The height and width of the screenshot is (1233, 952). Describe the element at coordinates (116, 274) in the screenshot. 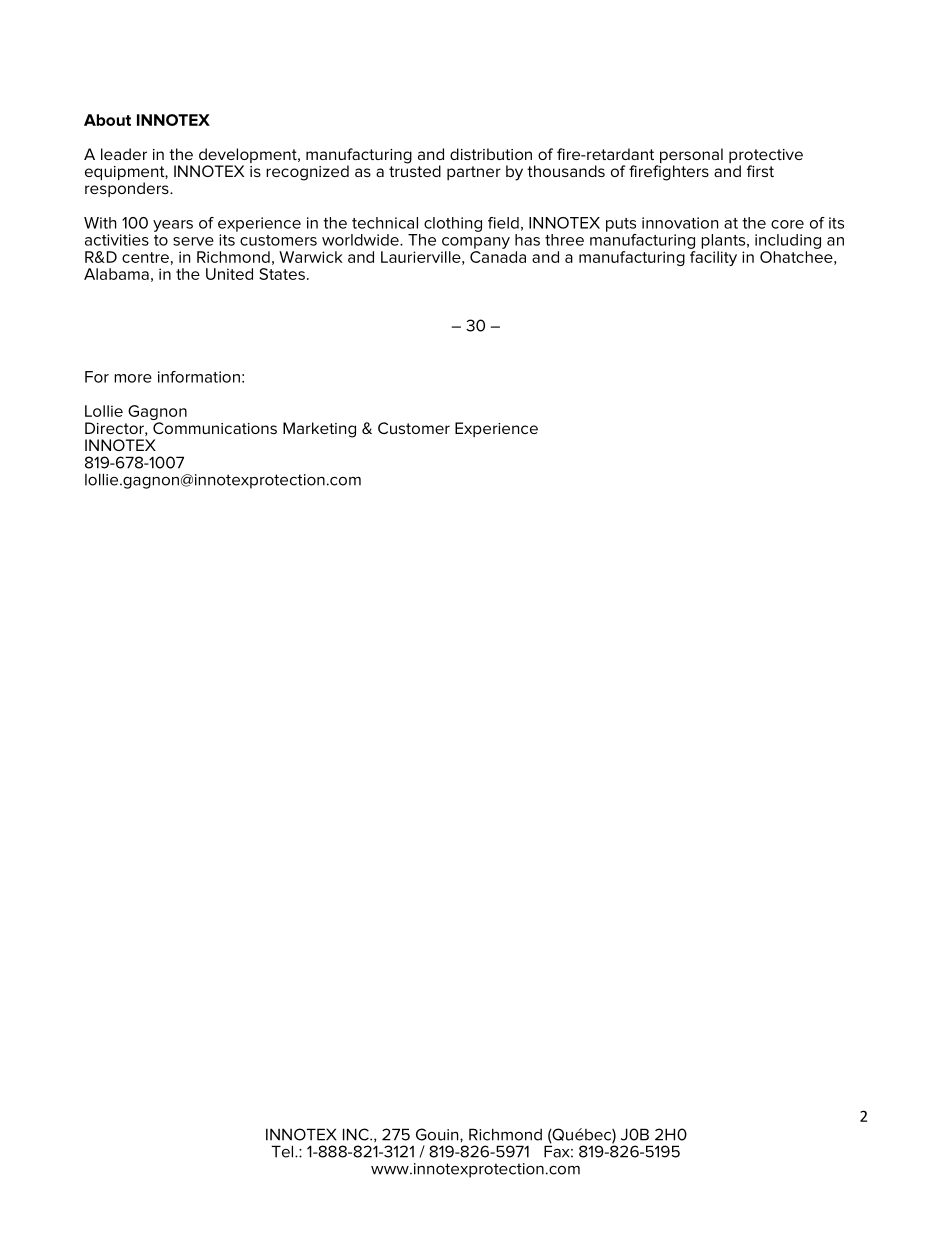

I see `Alabama` at that location.
